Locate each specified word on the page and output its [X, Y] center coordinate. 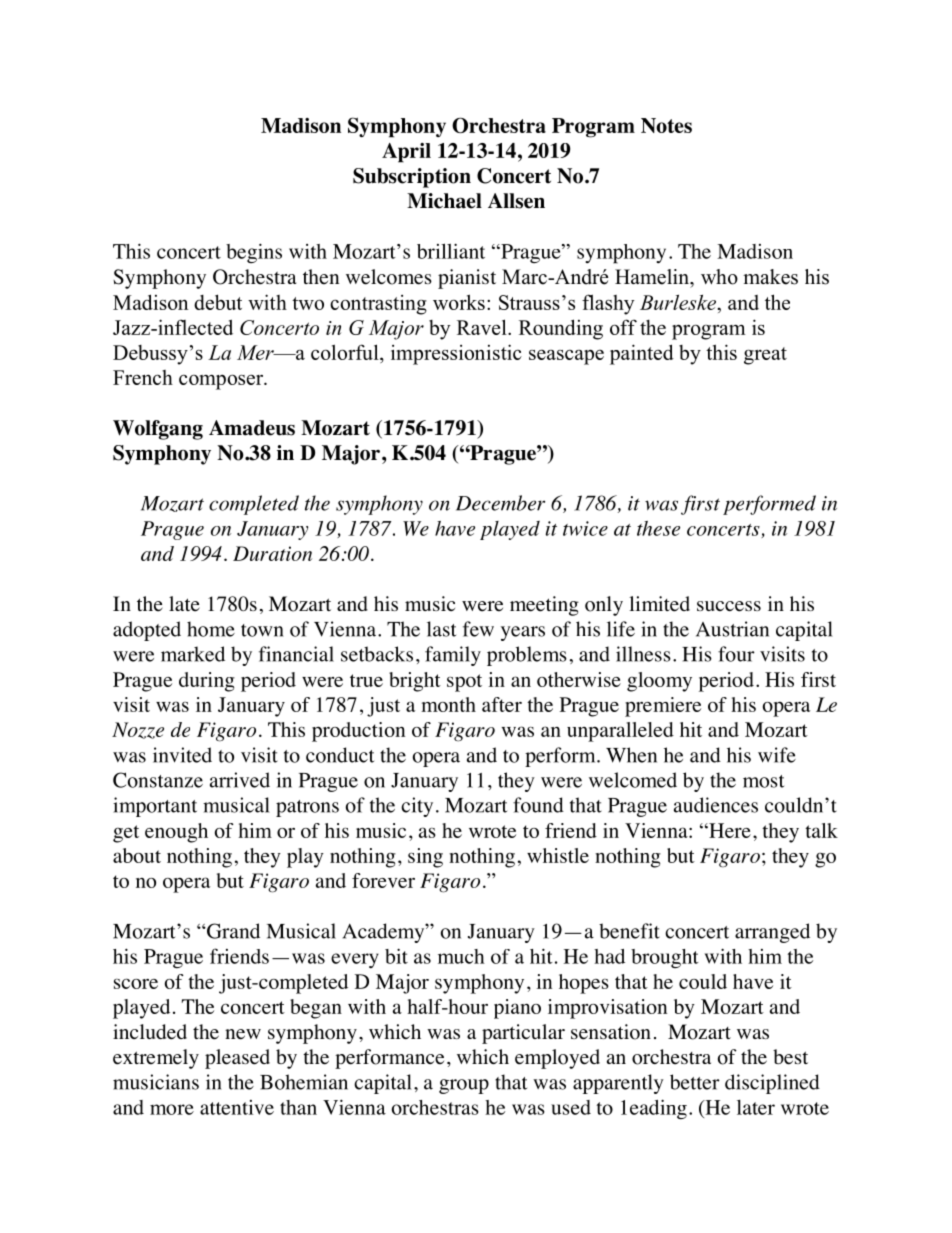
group [464, 1086]
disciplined [772, 1084]
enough [176, 833]
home [211, 629]
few [478, 629]
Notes [666, 125]
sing [425, 858]
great [765, 356]
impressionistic [456, 354]
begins [254, 253]
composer [222, 382]
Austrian [732, 629]
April [406, 153]
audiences [716, 805]
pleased [237, 1059]
